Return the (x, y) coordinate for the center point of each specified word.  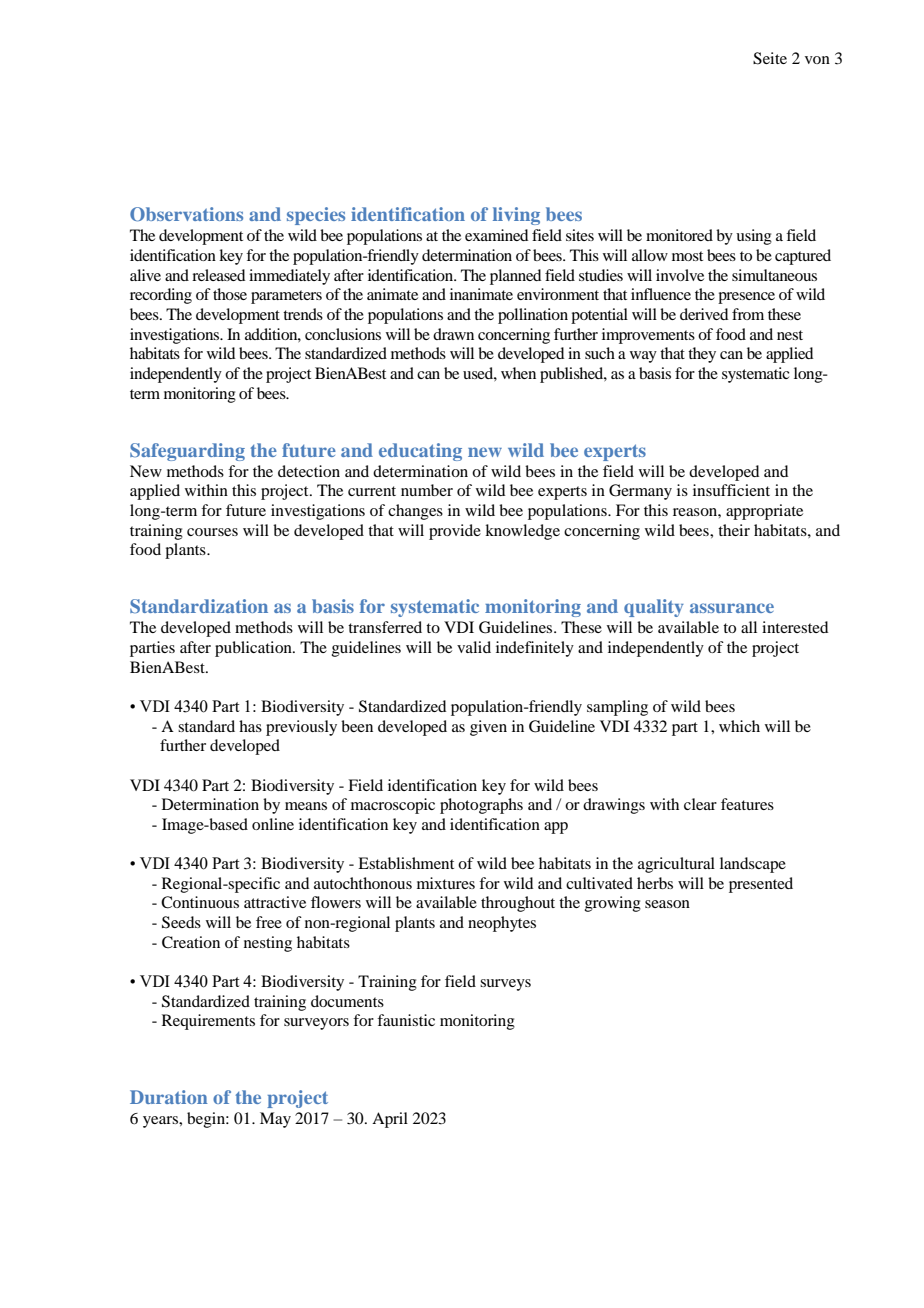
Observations (186, 214)
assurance (732, 608)
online (273, 824)
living (516, 216)
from (748, 314)
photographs (481, 806)
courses (212, 532)
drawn (453, 334)
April (390, 1120)
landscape (753, 865)
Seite (770, 58)
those (230, 294)
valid (474, 647)
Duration (169, 1097)
